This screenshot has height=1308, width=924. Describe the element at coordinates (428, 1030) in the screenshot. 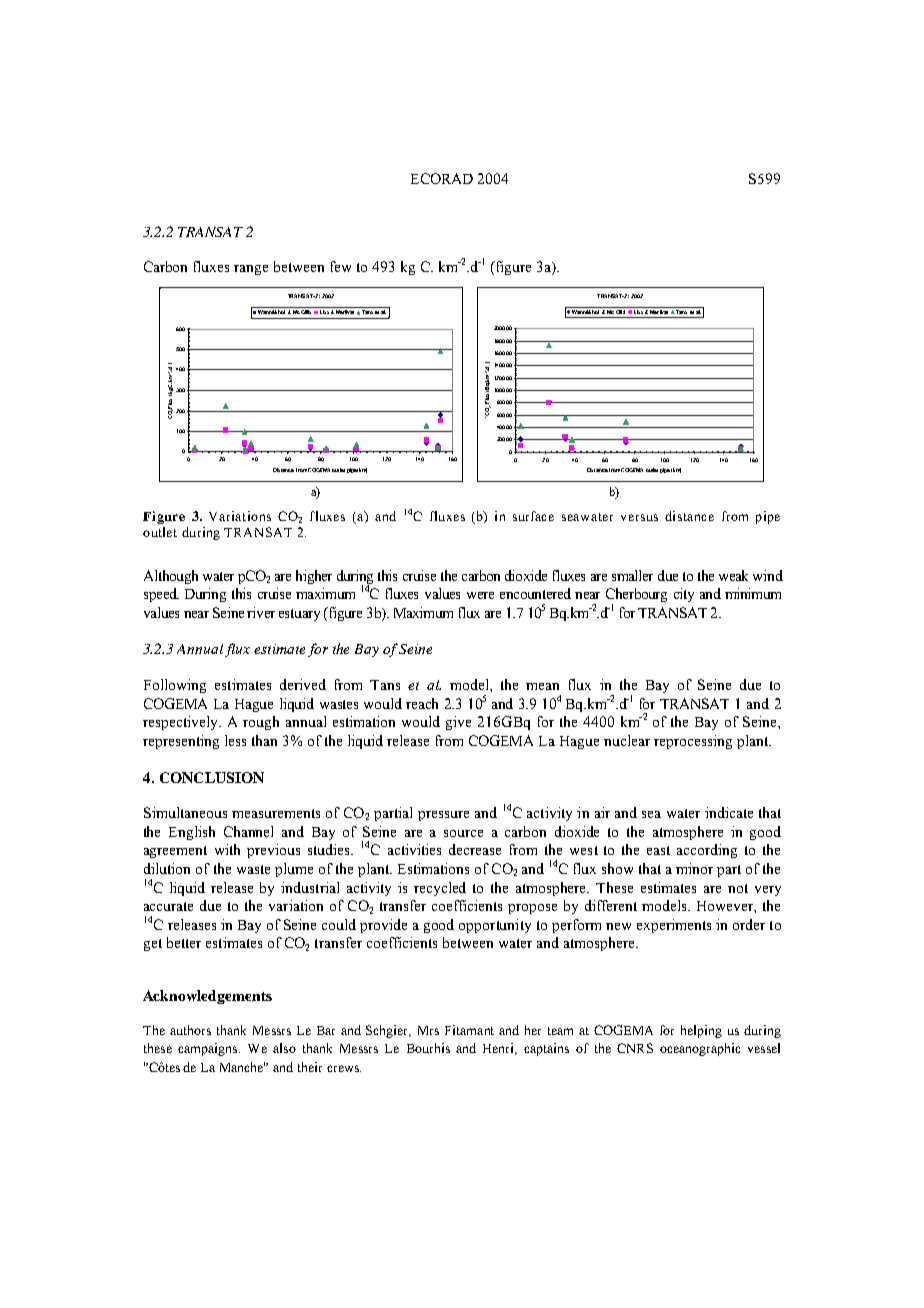

I see `Mrs` at that location.
